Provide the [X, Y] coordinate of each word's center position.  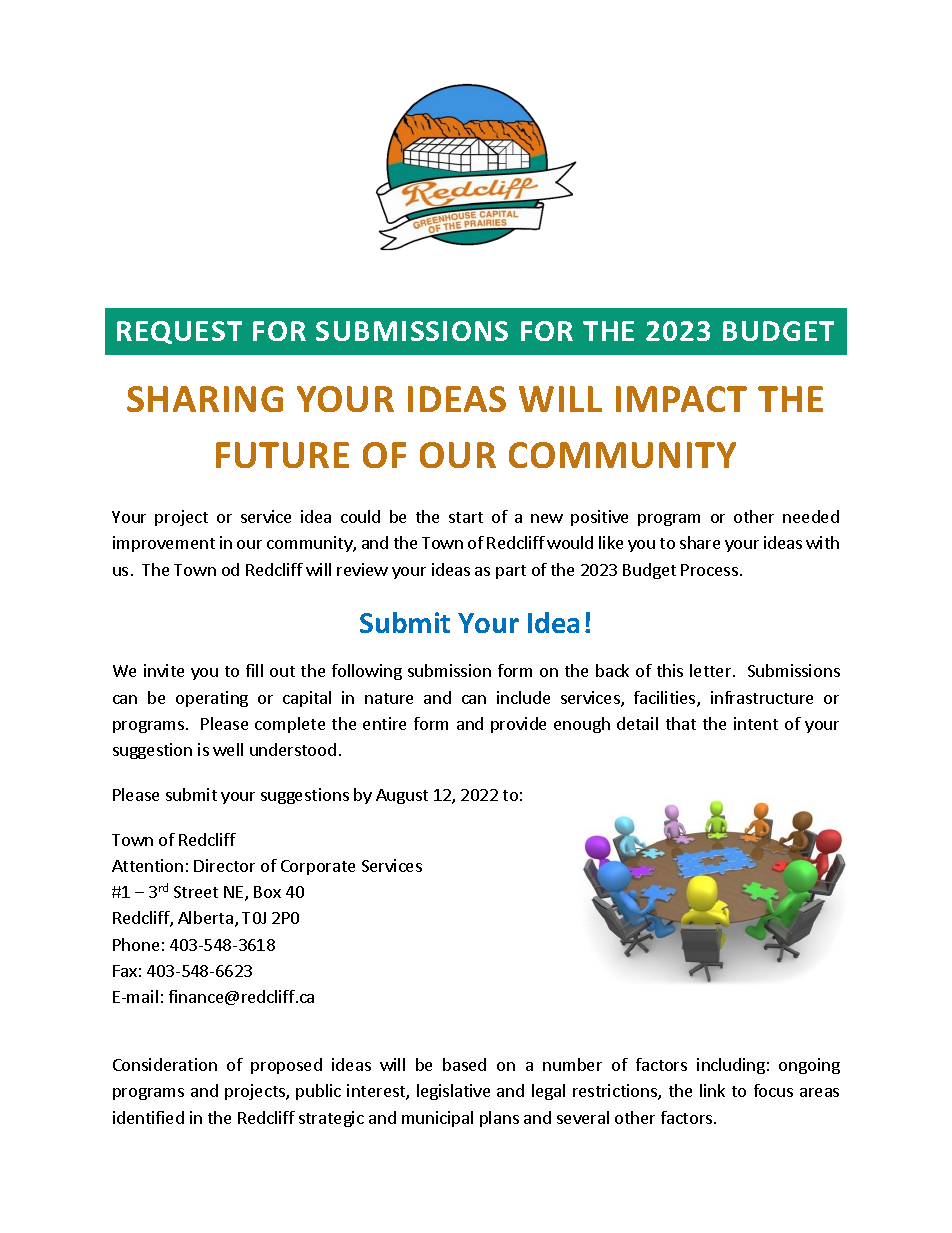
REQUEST [179, 332]
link [712, 1090]
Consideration [165, 1064]
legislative [453, 1092]
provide [518, 725]
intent [756, 723]
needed [811, 516]
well [228, 749]
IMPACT [681, 399]
